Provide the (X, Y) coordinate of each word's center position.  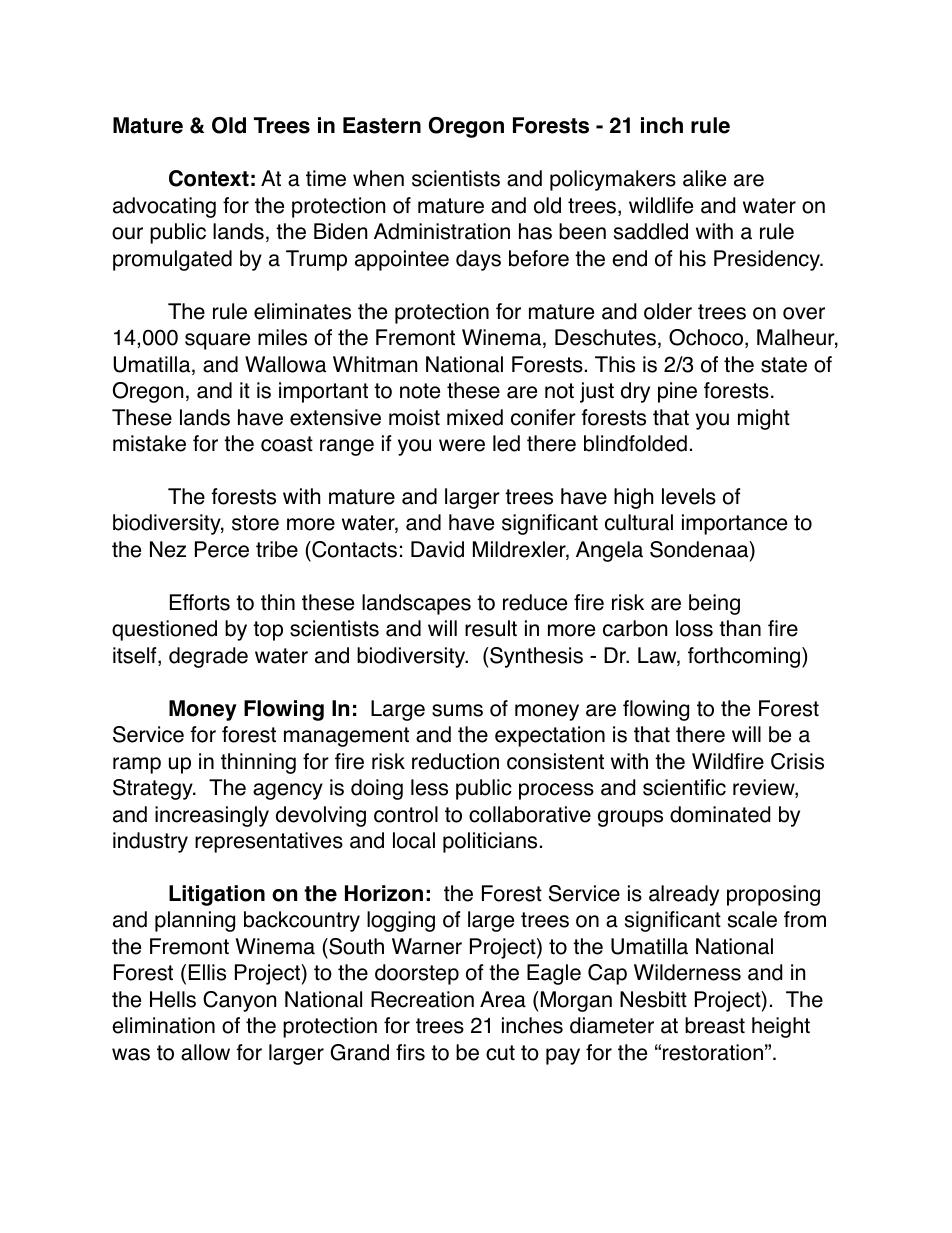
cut (500, 1053)
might (764, 419)
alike (704, 178)
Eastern (382, 125)
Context (209, 178)
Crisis (797, 761)
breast (715, 1025)
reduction (455, 761)
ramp (137, 765)
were (462, 445)
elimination (163, 1025)
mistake (149, 443)
